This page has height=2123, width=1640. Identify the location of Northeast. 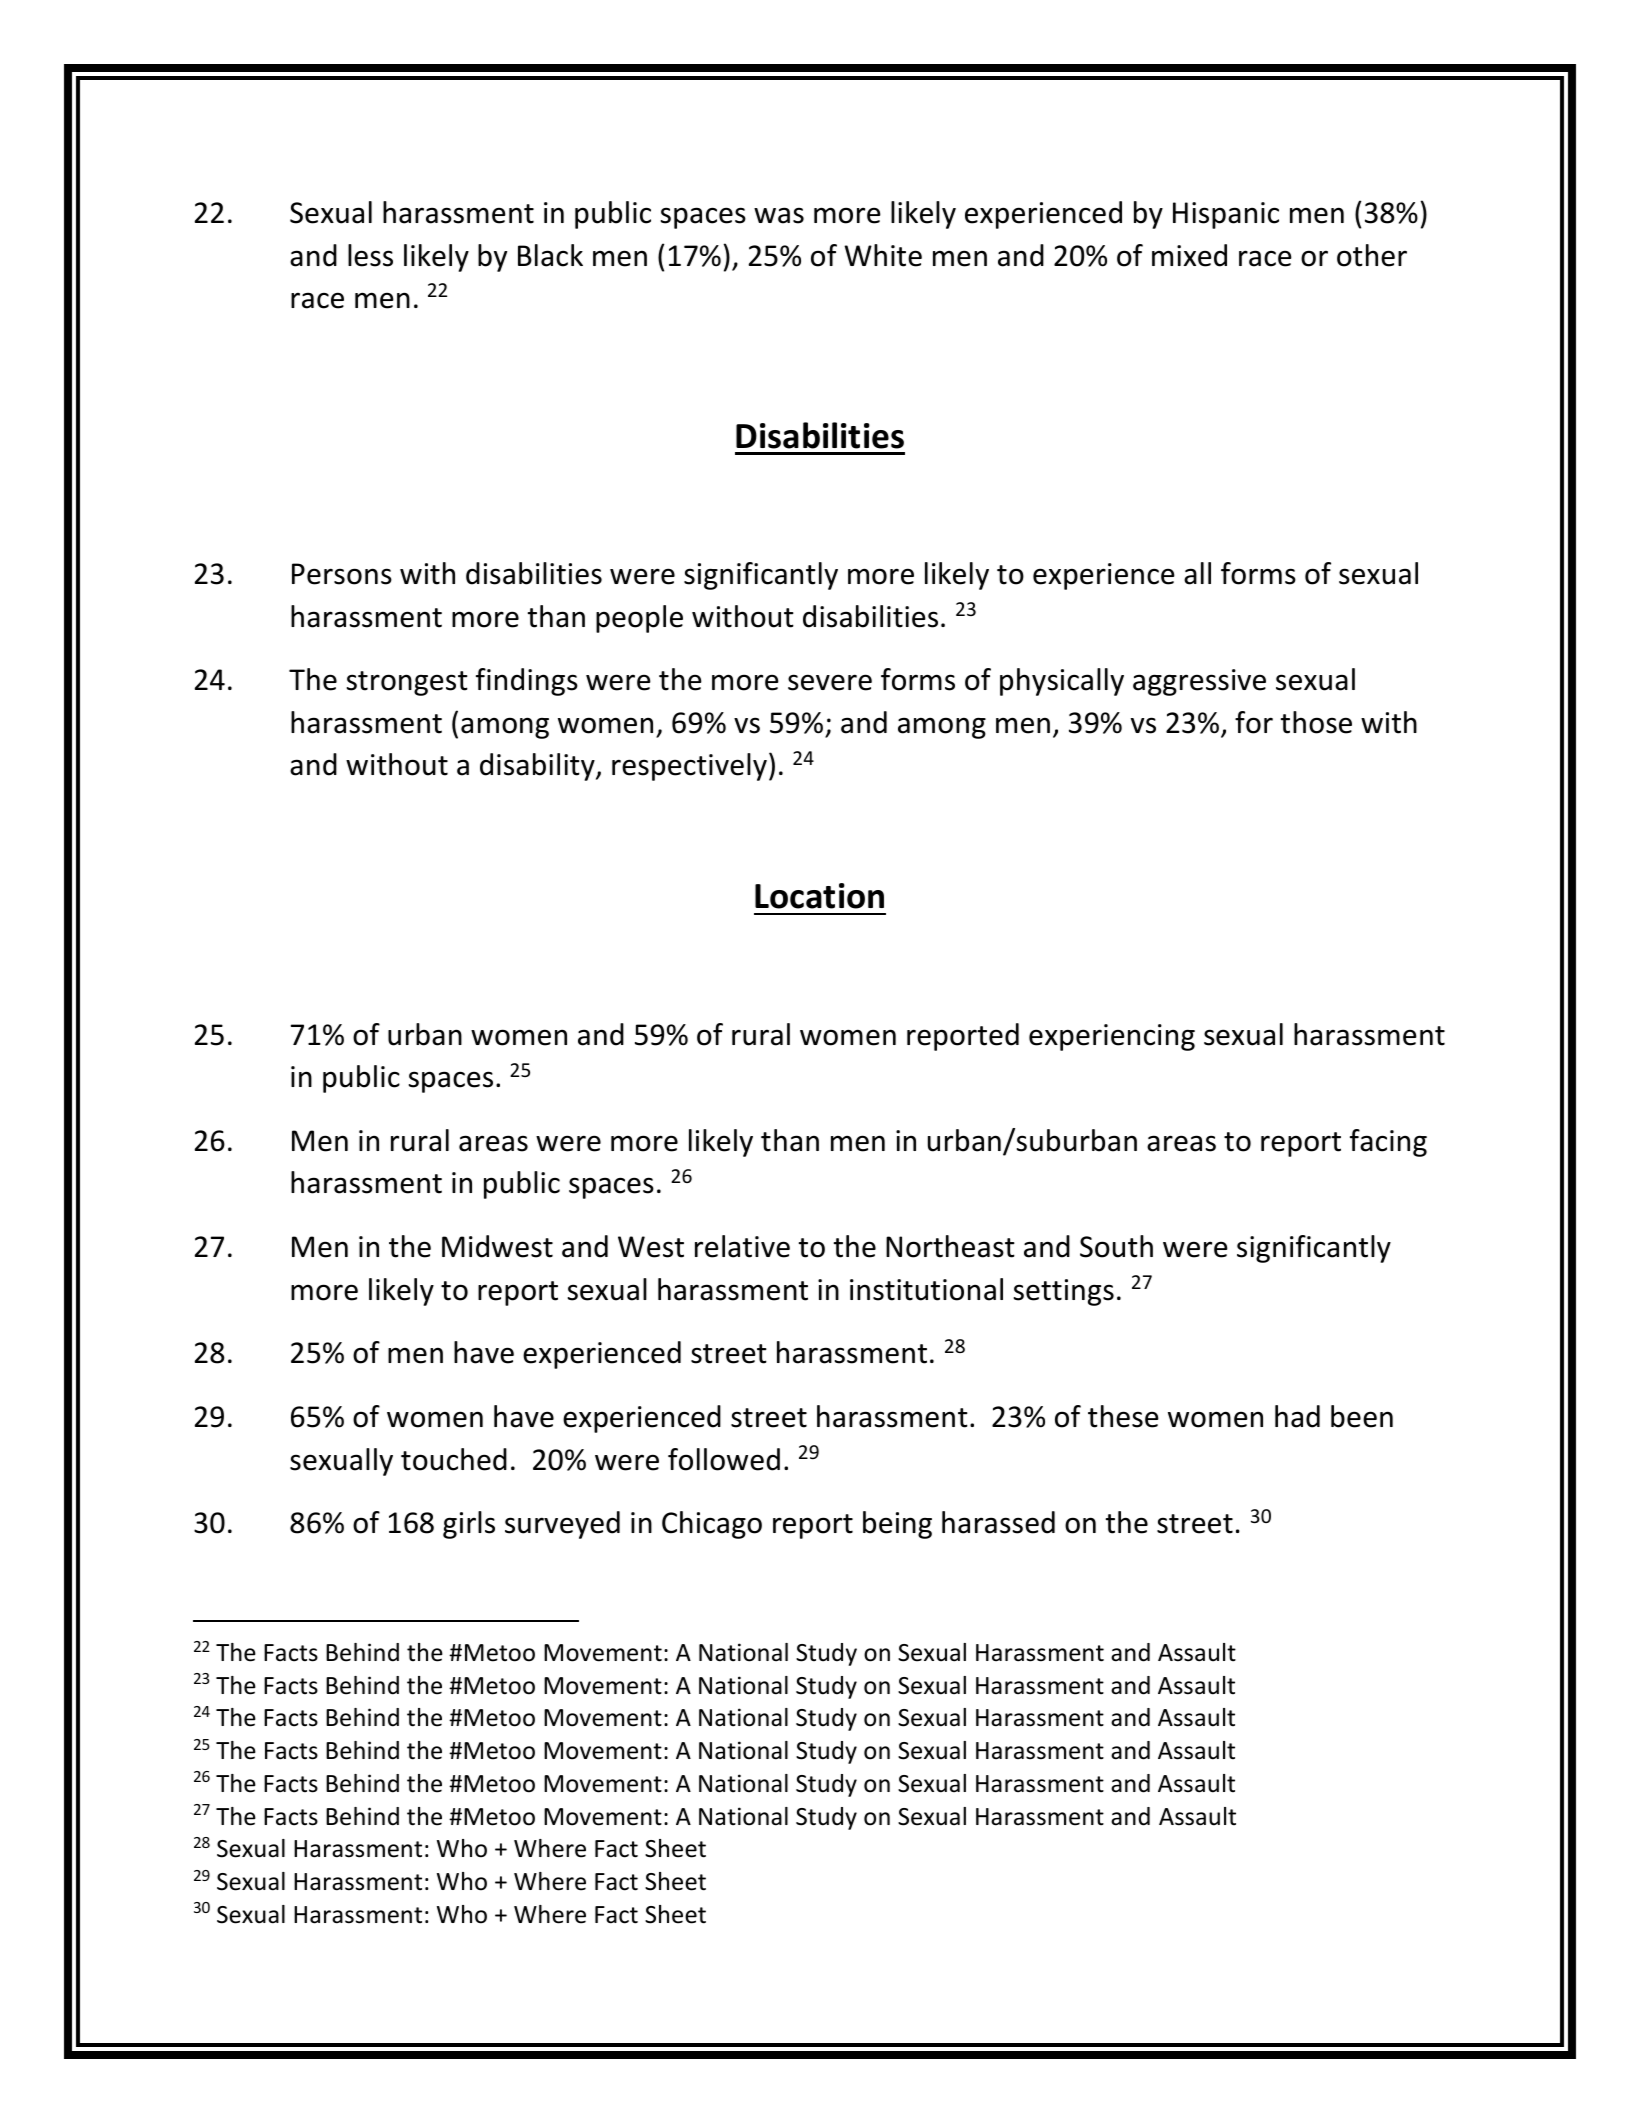
(950, 1246).
